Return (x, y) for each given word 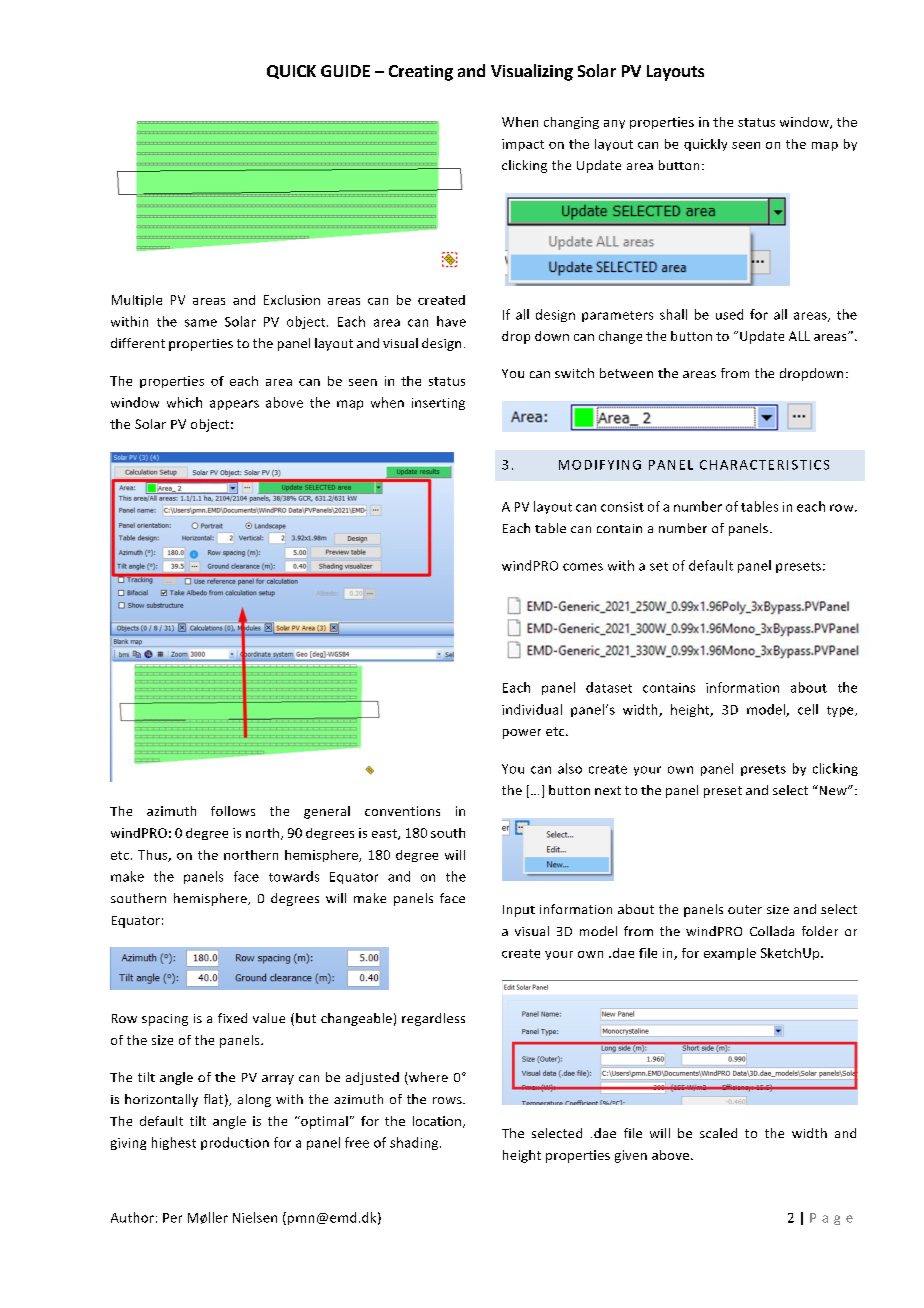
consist (622, 507)
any (614, 124)
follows (233, 811)
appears (234, 405)
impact (523, 145)
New (833, 790)
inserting (438, 404)
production (235, 1143)
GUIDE (345, 71)
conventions (402, 811)
